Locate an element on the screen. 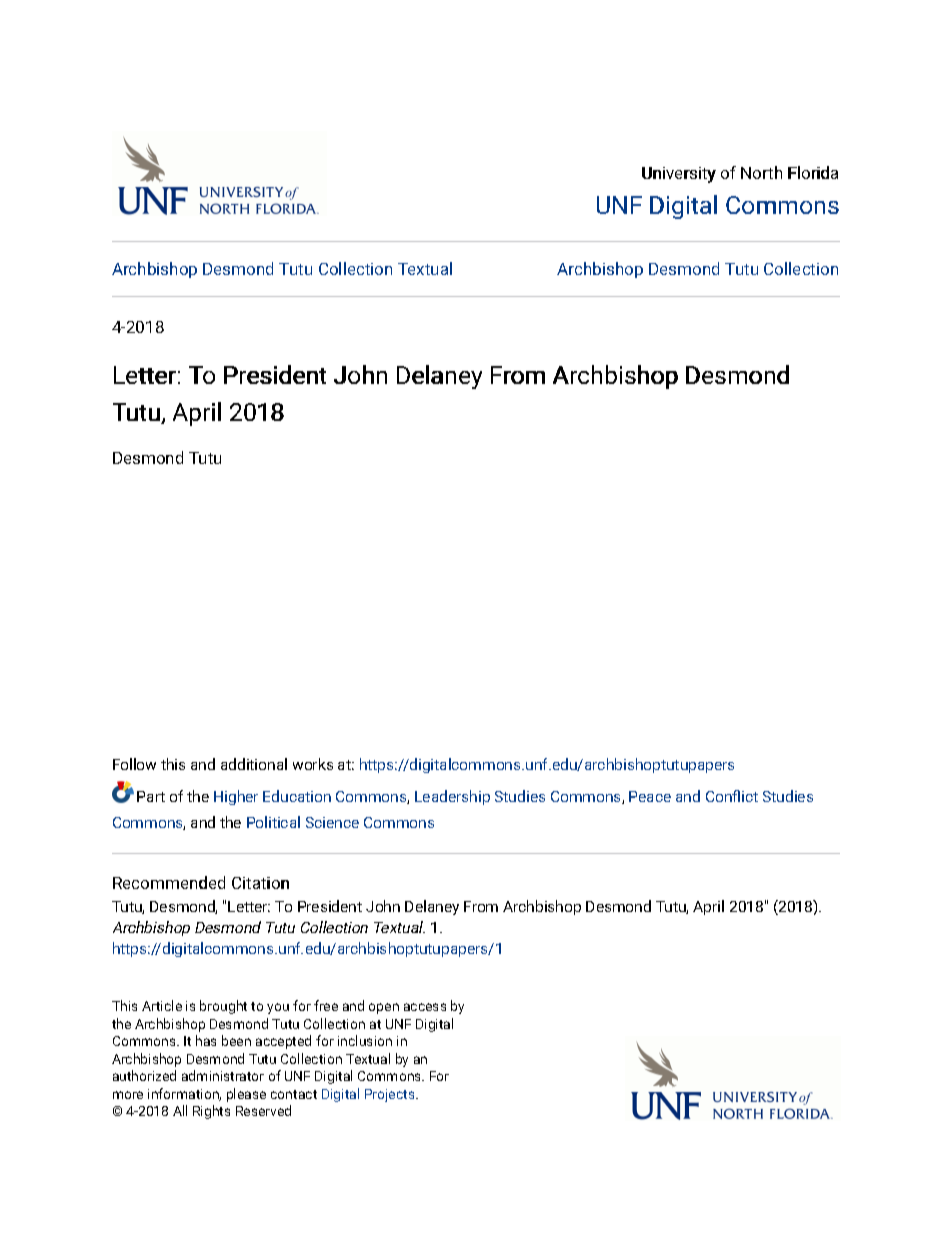  works is located at coordinates (313, 764).
